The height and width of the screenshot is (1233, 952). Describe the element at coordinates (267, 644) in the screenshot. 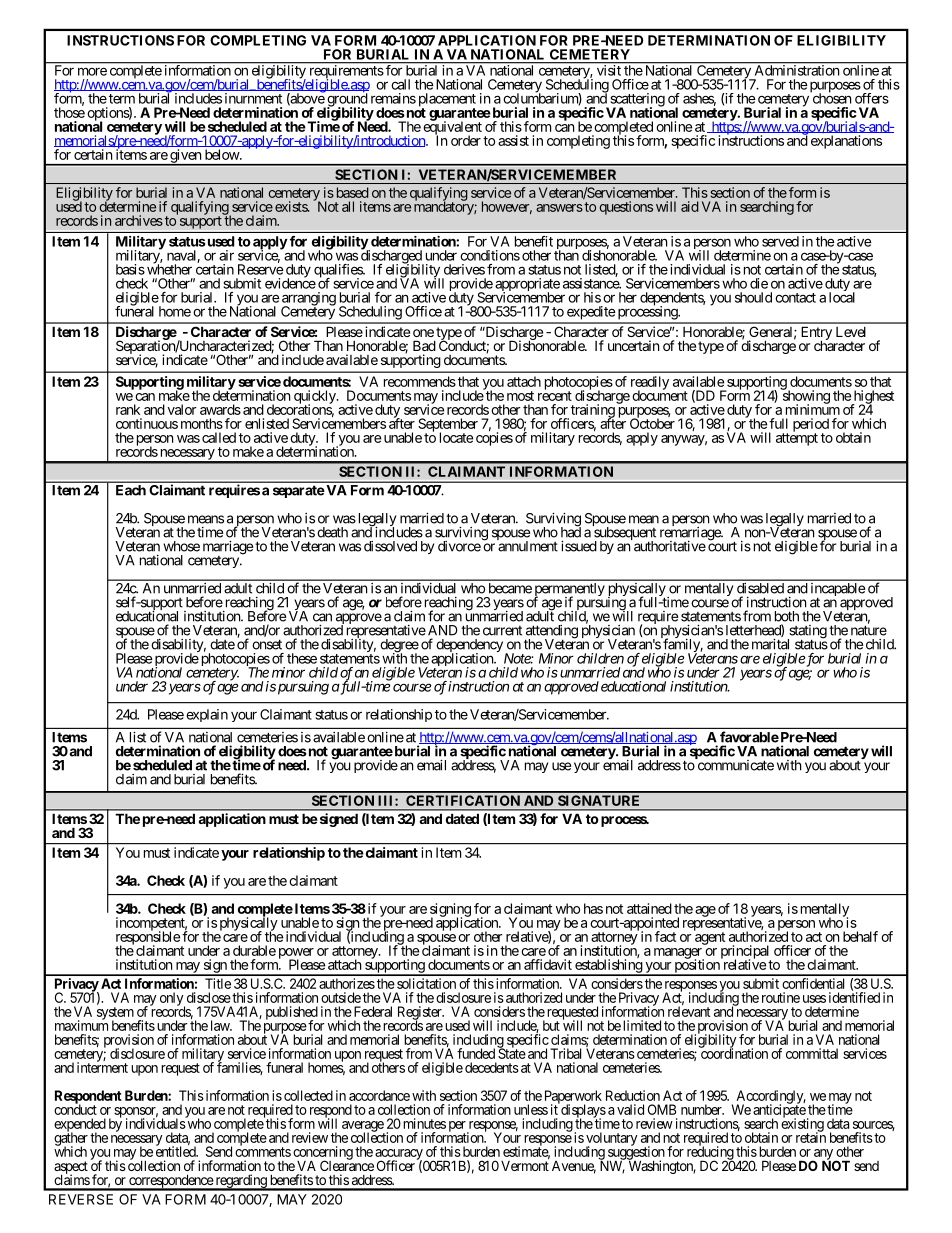

I see `onset` at that location.
